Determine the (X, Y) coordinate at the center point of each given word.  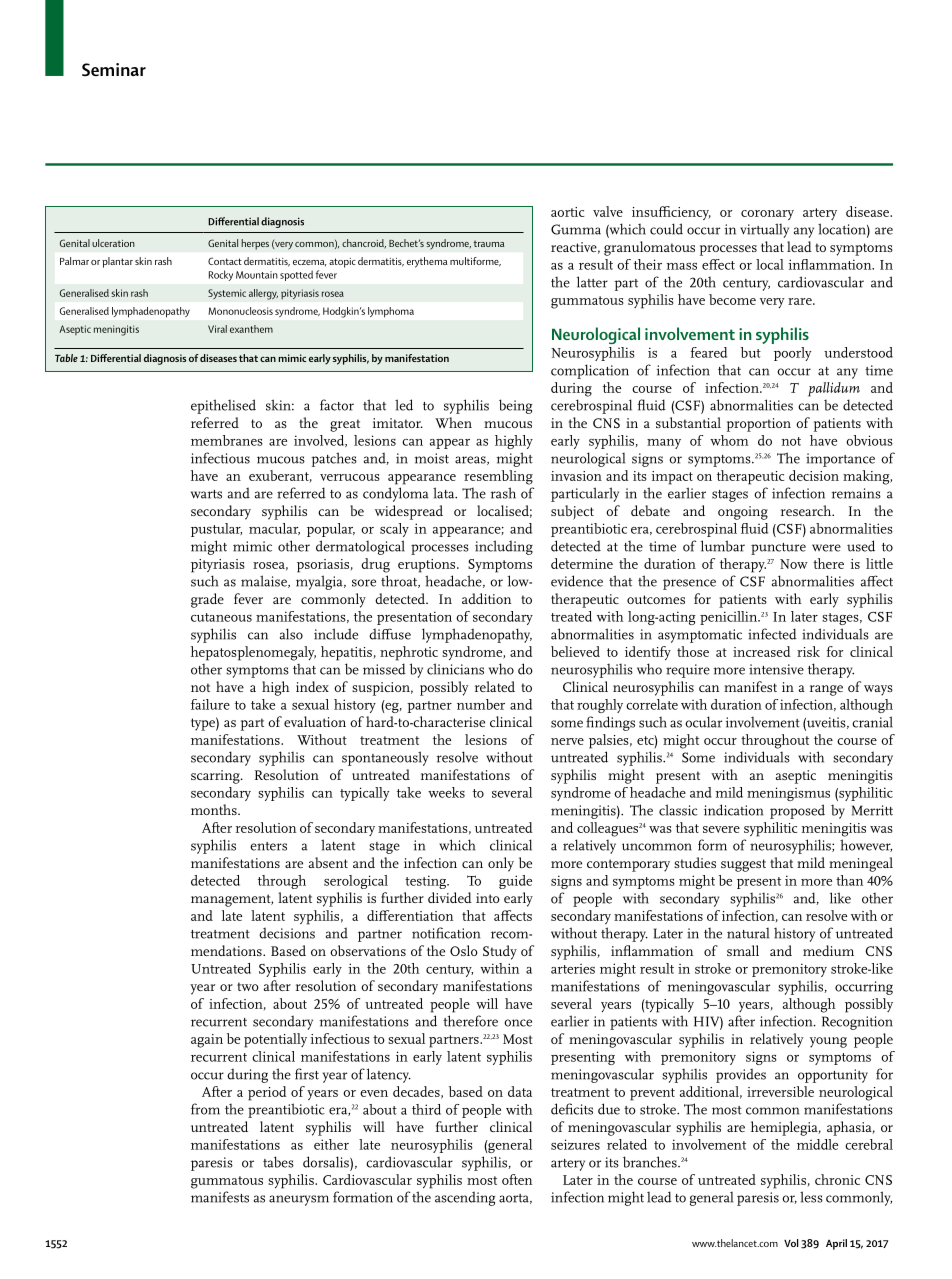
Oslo (464, 950)
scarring (216, 777)
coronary (767, 215)
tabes (278, 1162)
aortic (567, 212)
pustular (216, 530)
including (504, 547)
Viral (217, 329)
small (743, 950)
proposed (797, 811)
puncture (778, 549)
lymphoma (391, 312)
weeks (446, 792)
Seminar (114, 69)
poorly (792, 354)
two (248, 986)
